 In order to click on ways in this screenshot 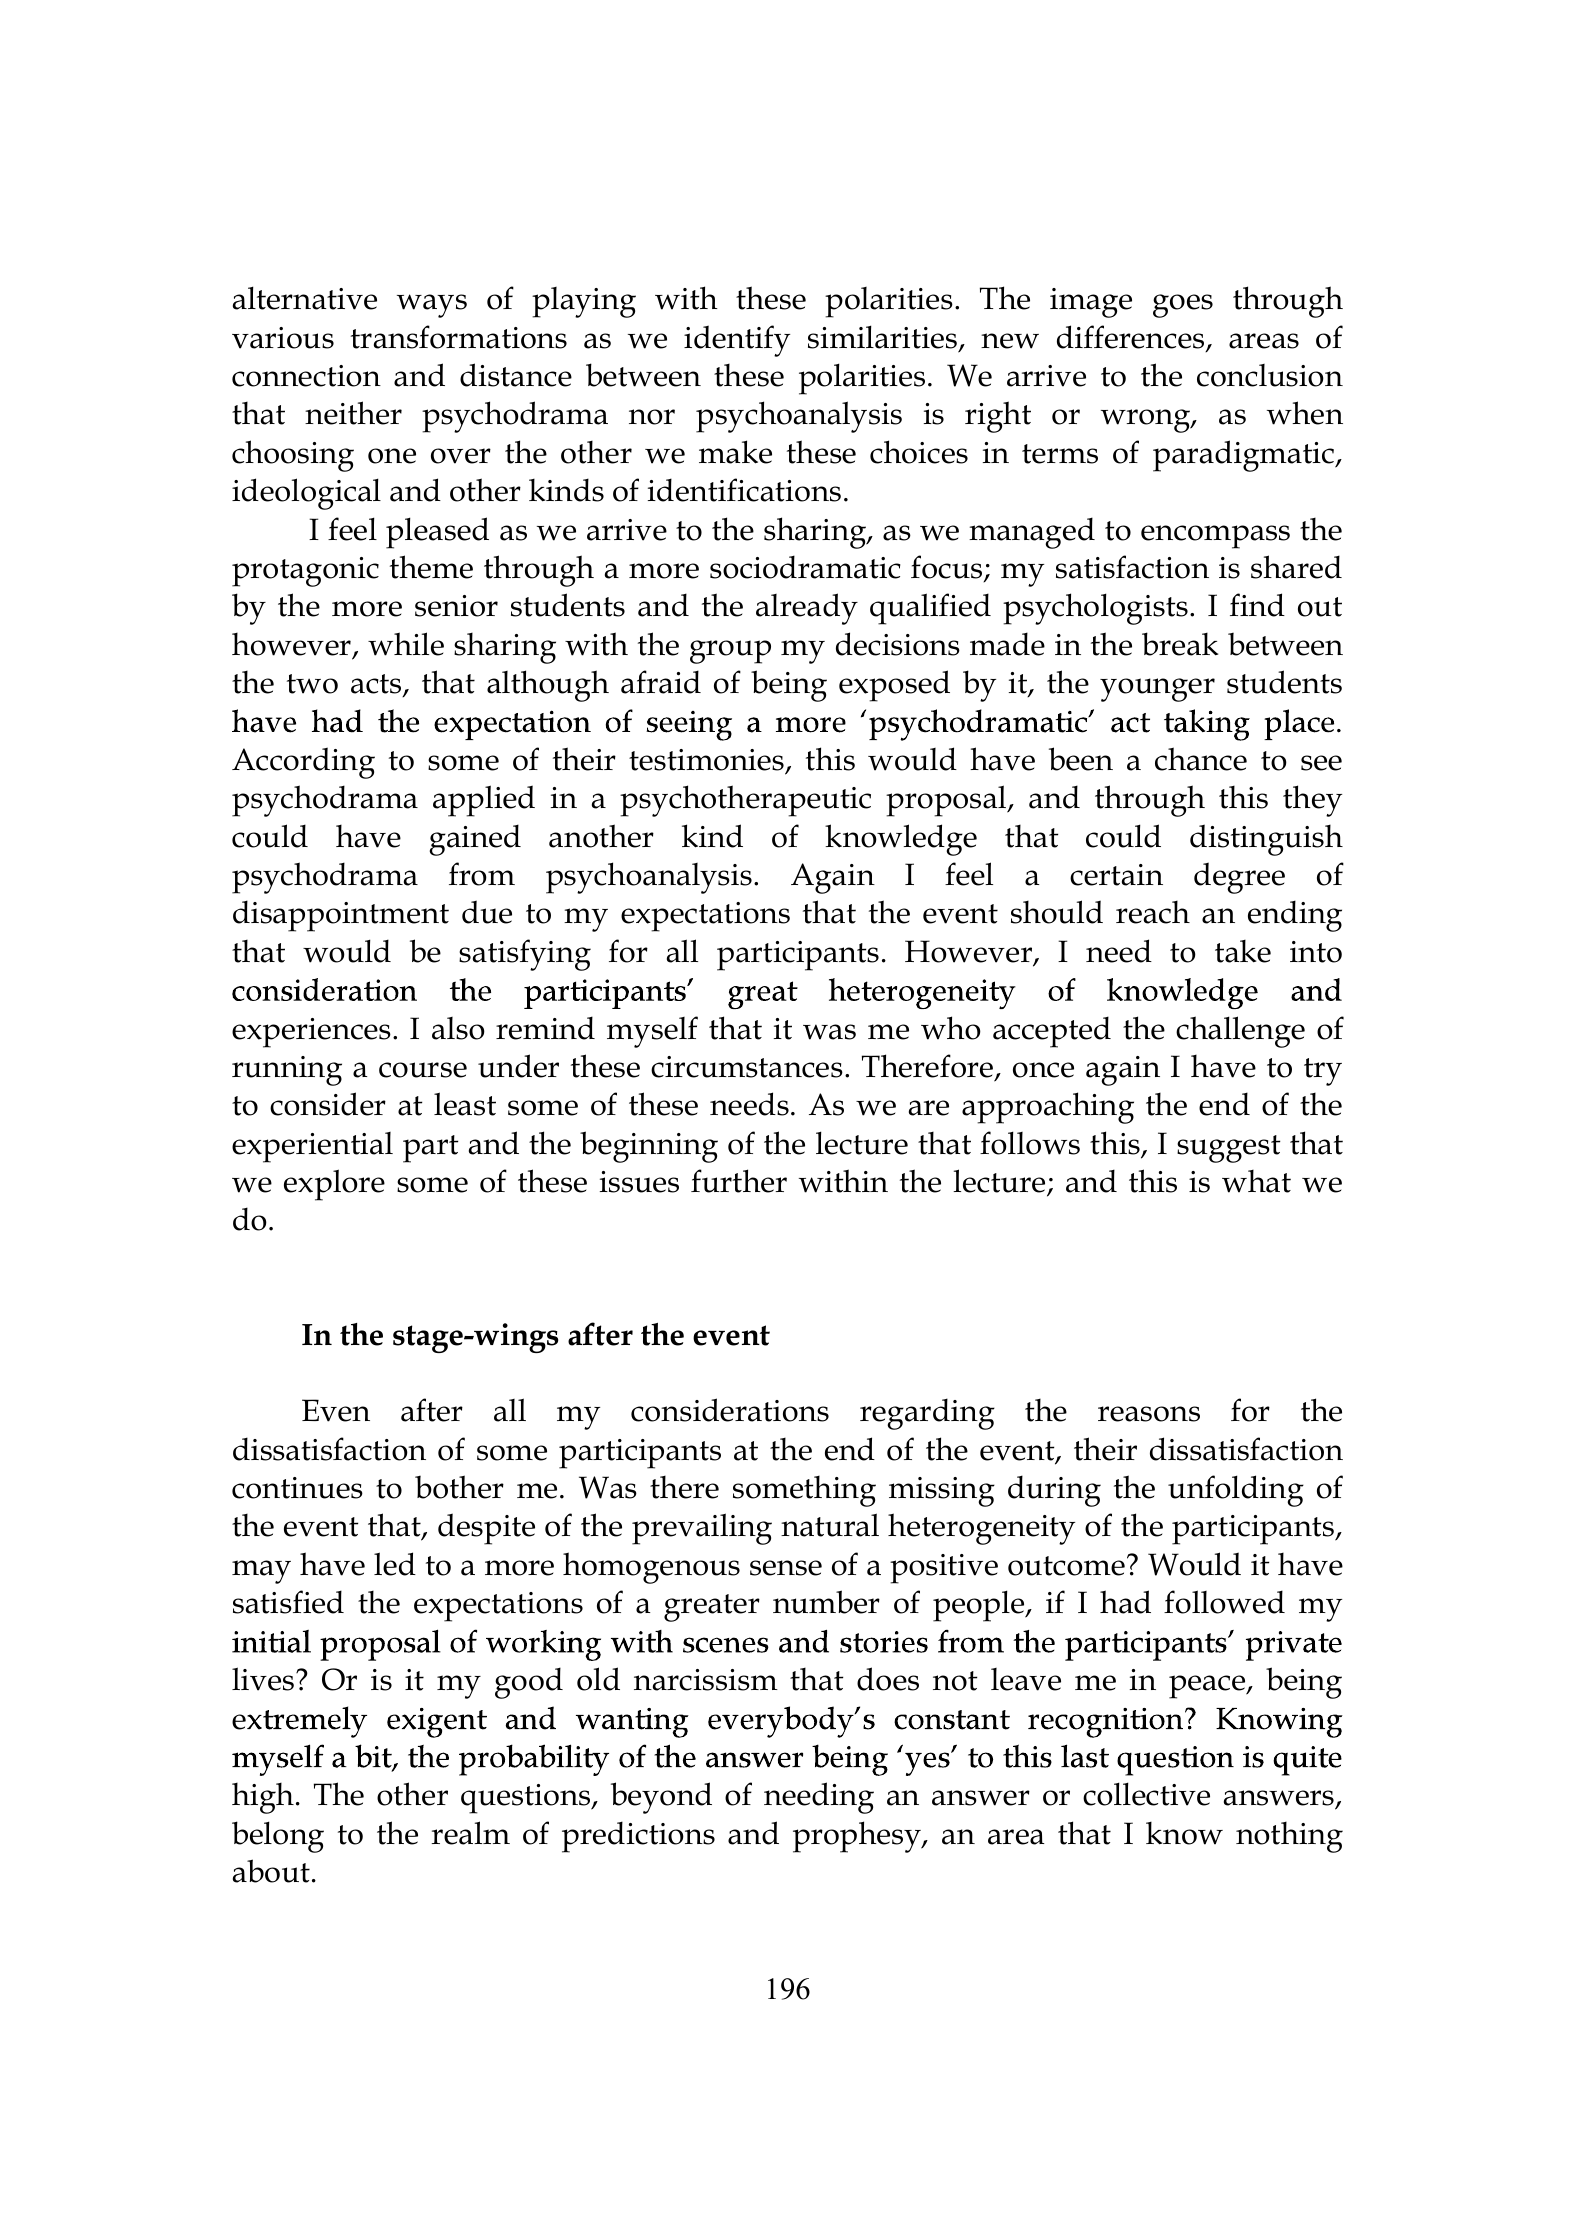, I will do `click(432, 306)`.
